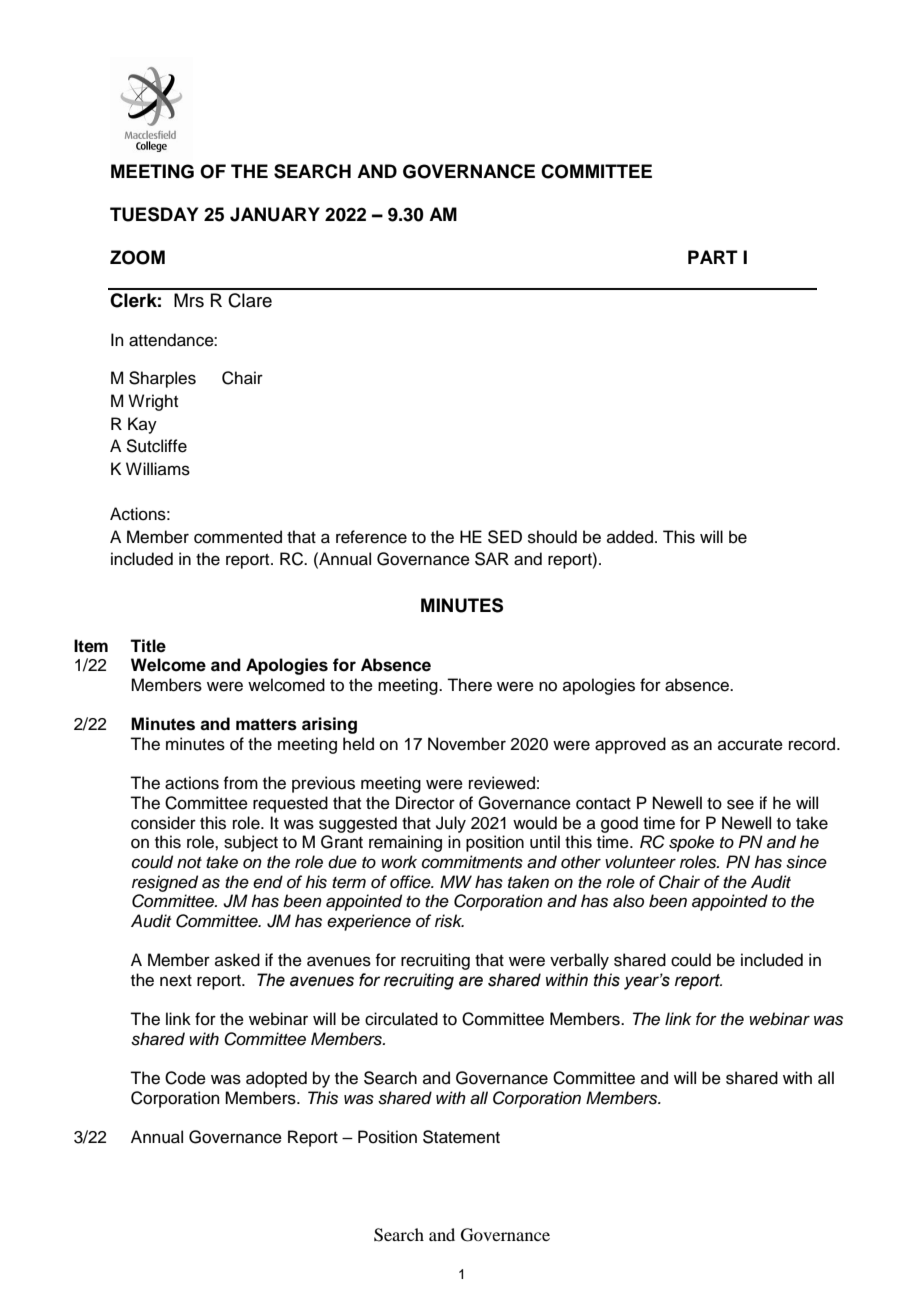  What do you see at coordinates (469, 685) in the screenshot?
I see `There` at bounding box center [469, 685].
